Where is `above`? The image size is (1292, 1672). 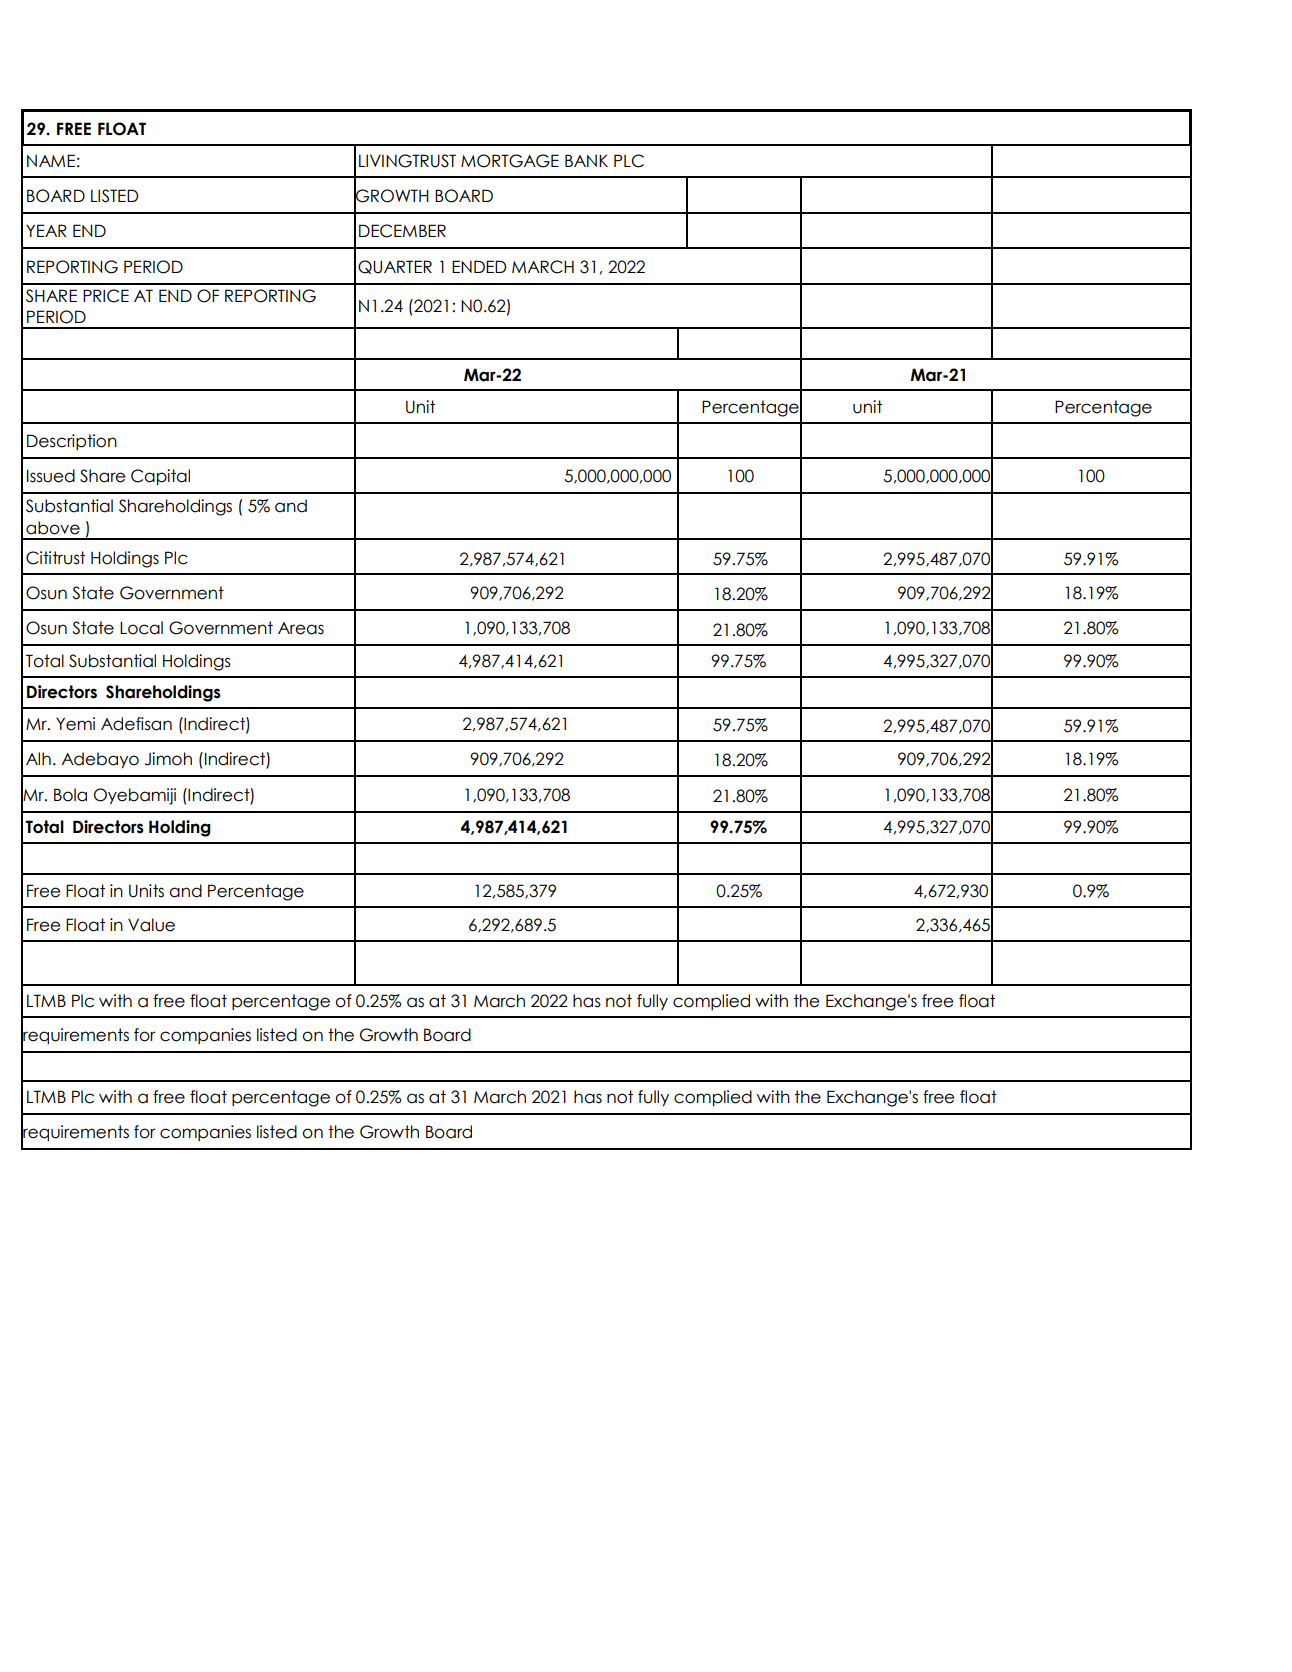 above is located at coordinates (53, 528).
